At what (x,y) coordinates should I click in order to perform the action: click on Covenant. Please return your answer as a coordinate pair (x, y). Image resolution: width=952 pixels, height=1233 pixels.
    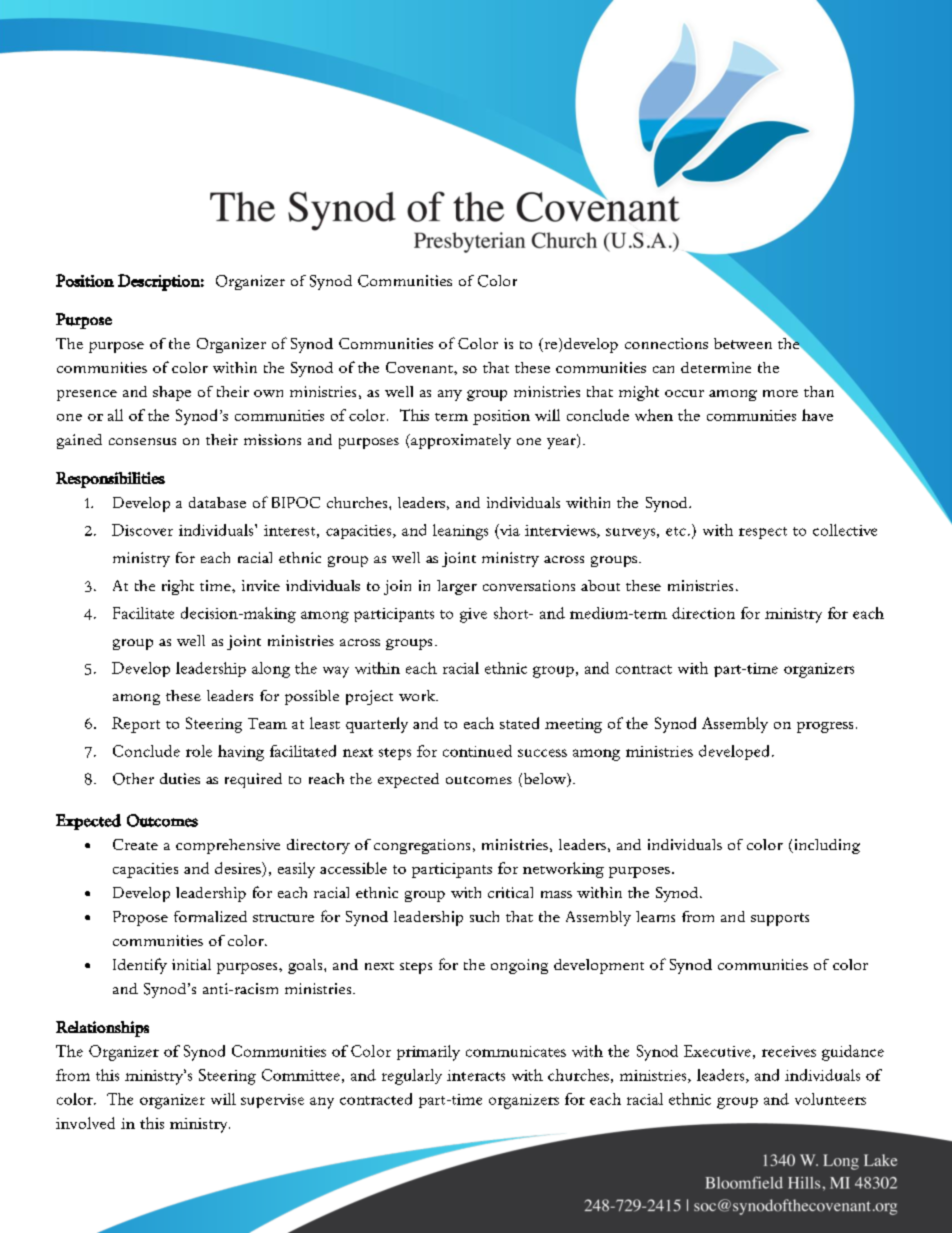
    Looking at the image, I should click on (420, 367).
